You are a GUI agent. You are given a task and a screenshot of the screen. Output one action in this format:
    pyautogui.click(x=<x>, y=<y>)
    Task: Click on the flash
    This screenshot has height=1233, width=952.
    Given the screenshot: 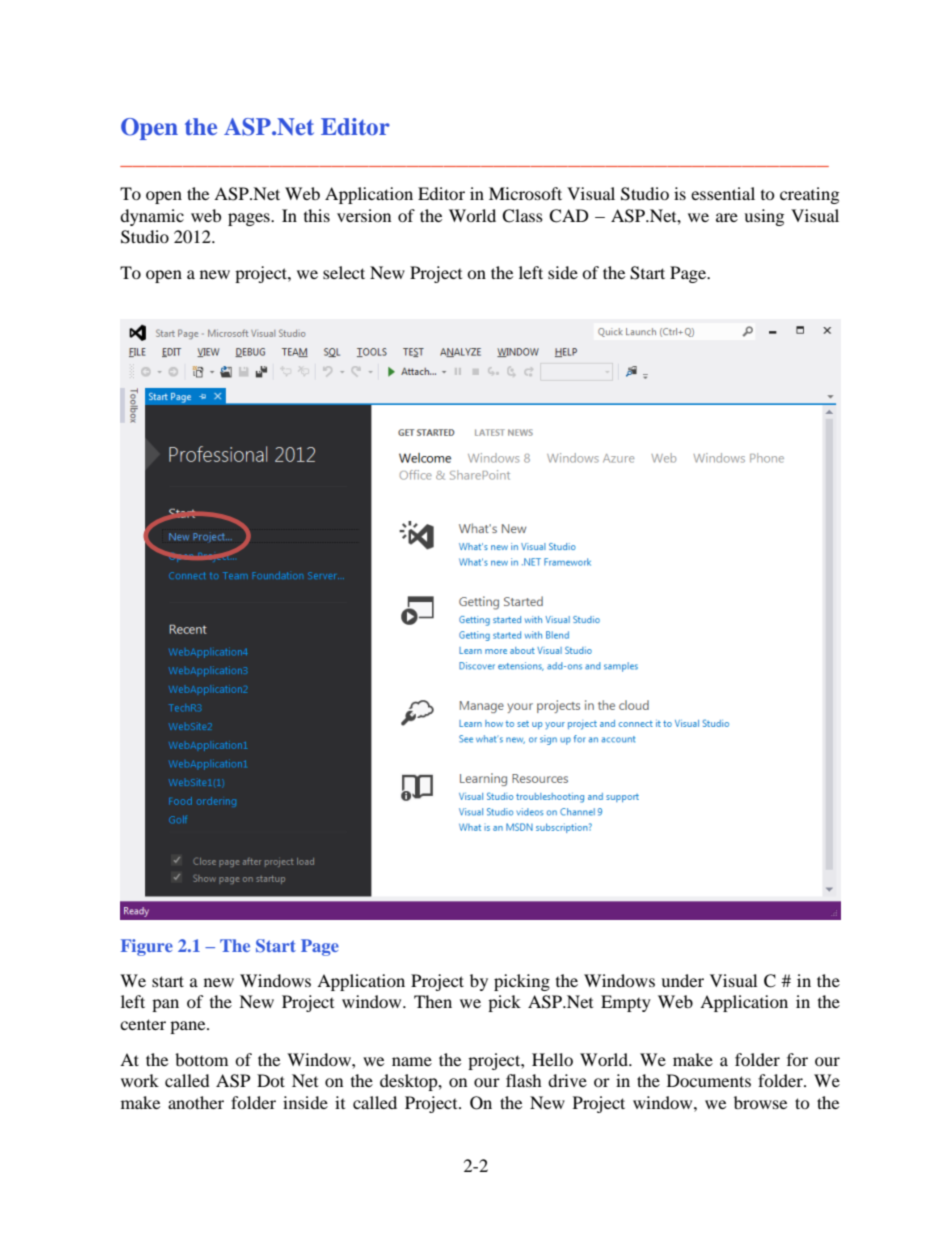 What is the action you would take?
    pyautogui.click(x=524, y=1080)
